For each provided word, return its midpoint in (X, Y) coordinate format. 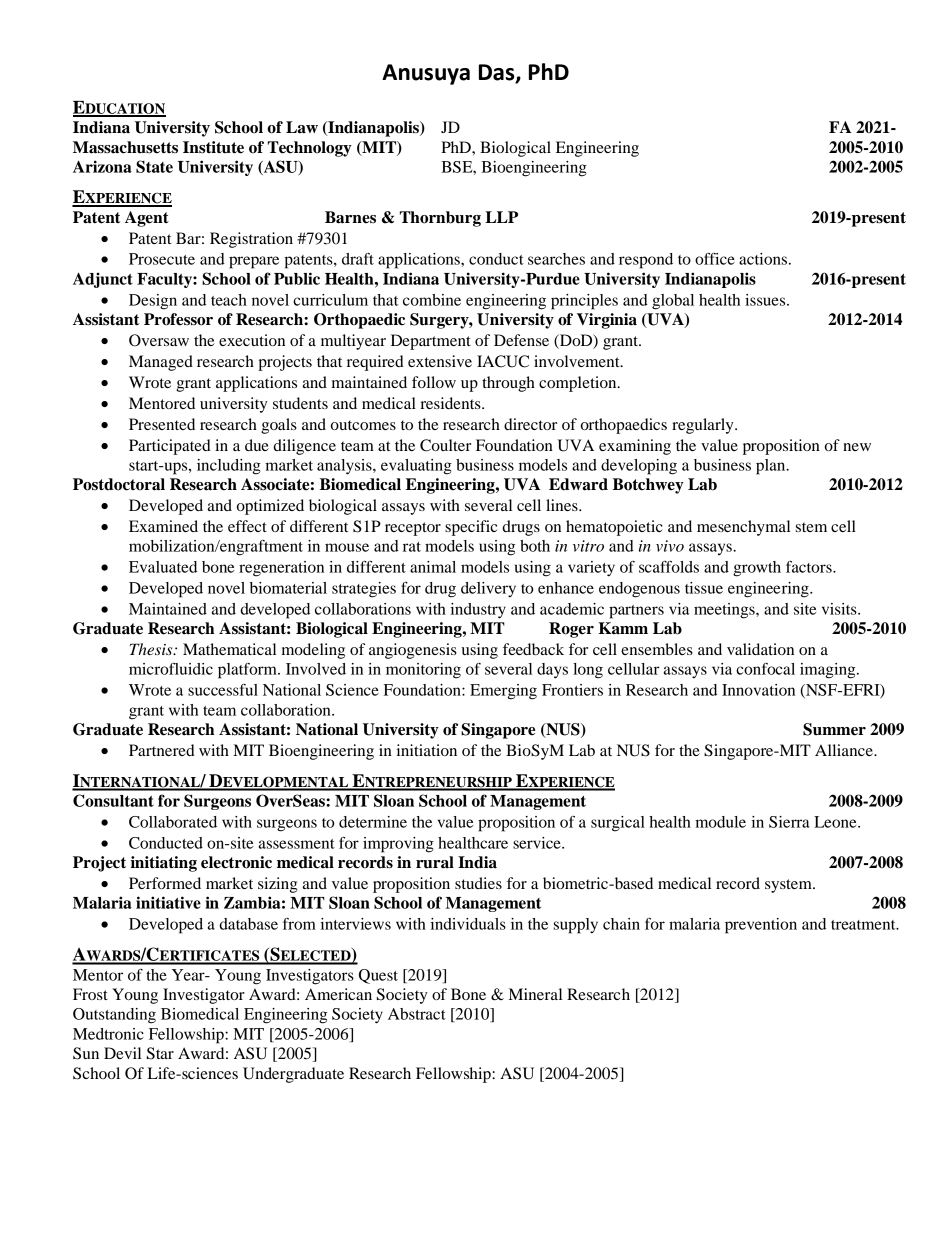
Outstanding (114, 1016)
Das (498, 73)
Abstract (417, 1014)
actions (764, 259)
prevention (761, 926)
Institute (213, 147)
